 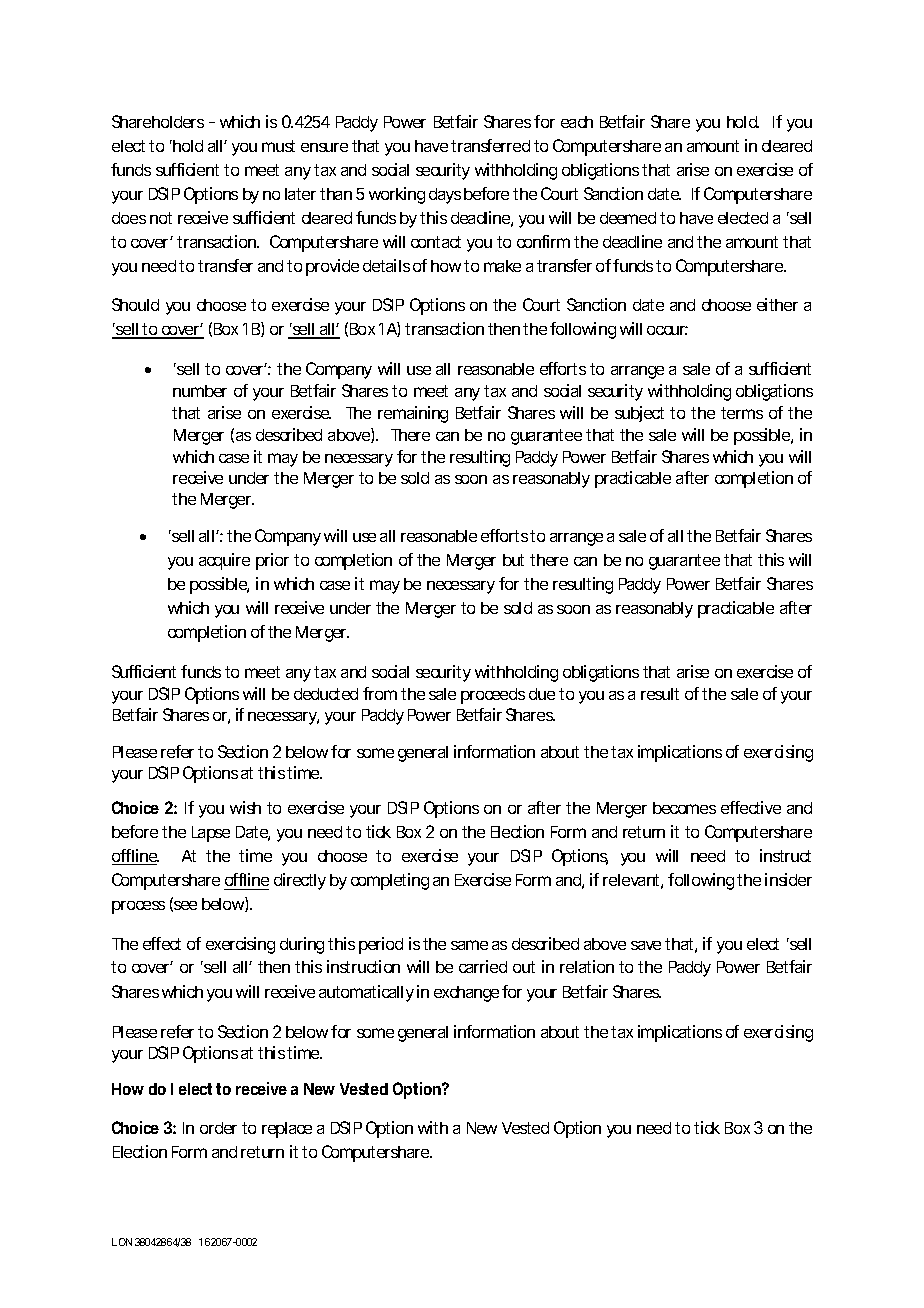 What do you see at coordinates (493, 696) in the screenshot?
I see `proceeds` at bounding box center [493, 696].
